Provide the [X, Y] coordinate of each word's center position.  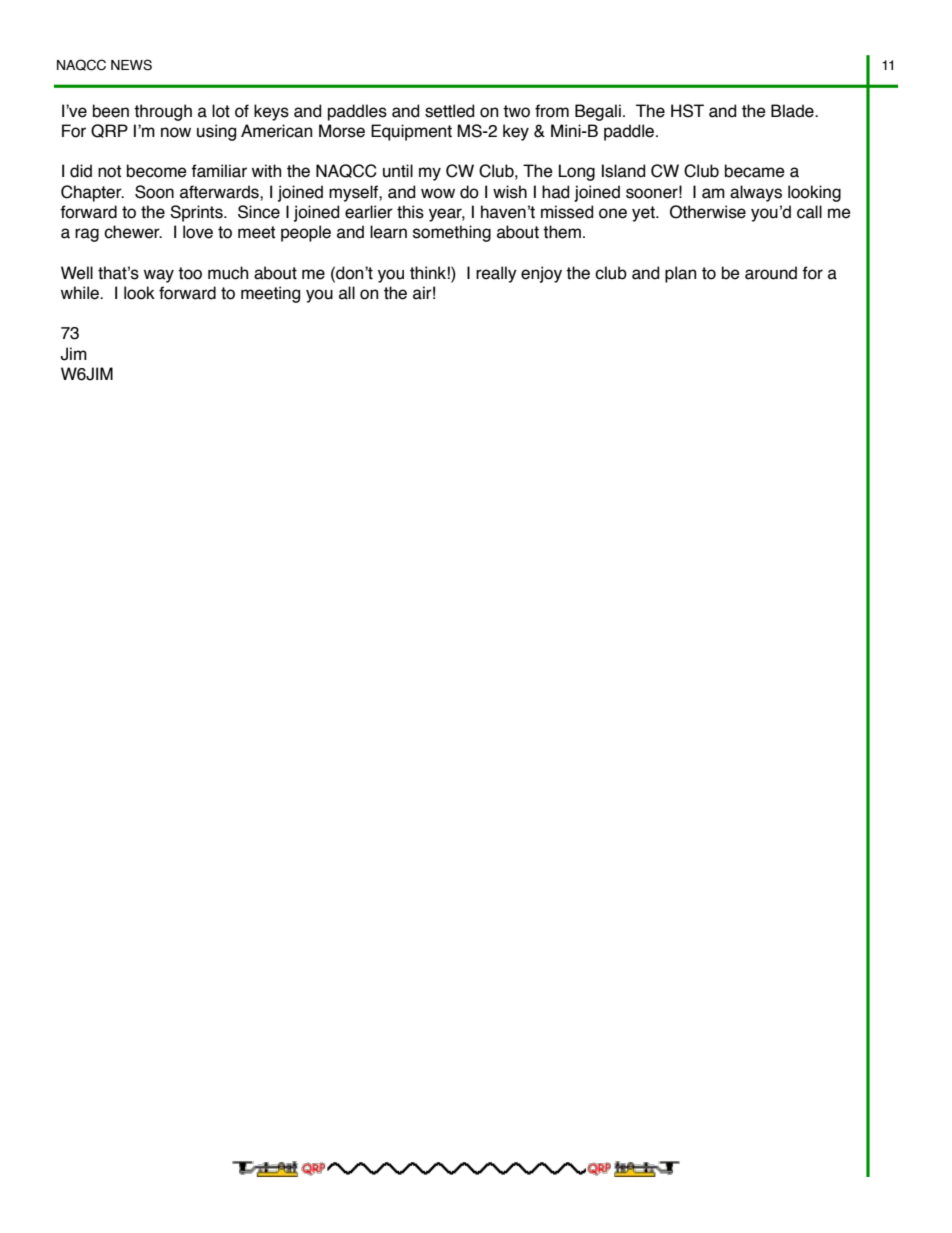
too [190, 273]
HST [687, 111]
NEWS [131, 65]
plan [680, 274]
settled [449, 111]
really [496, 274]
